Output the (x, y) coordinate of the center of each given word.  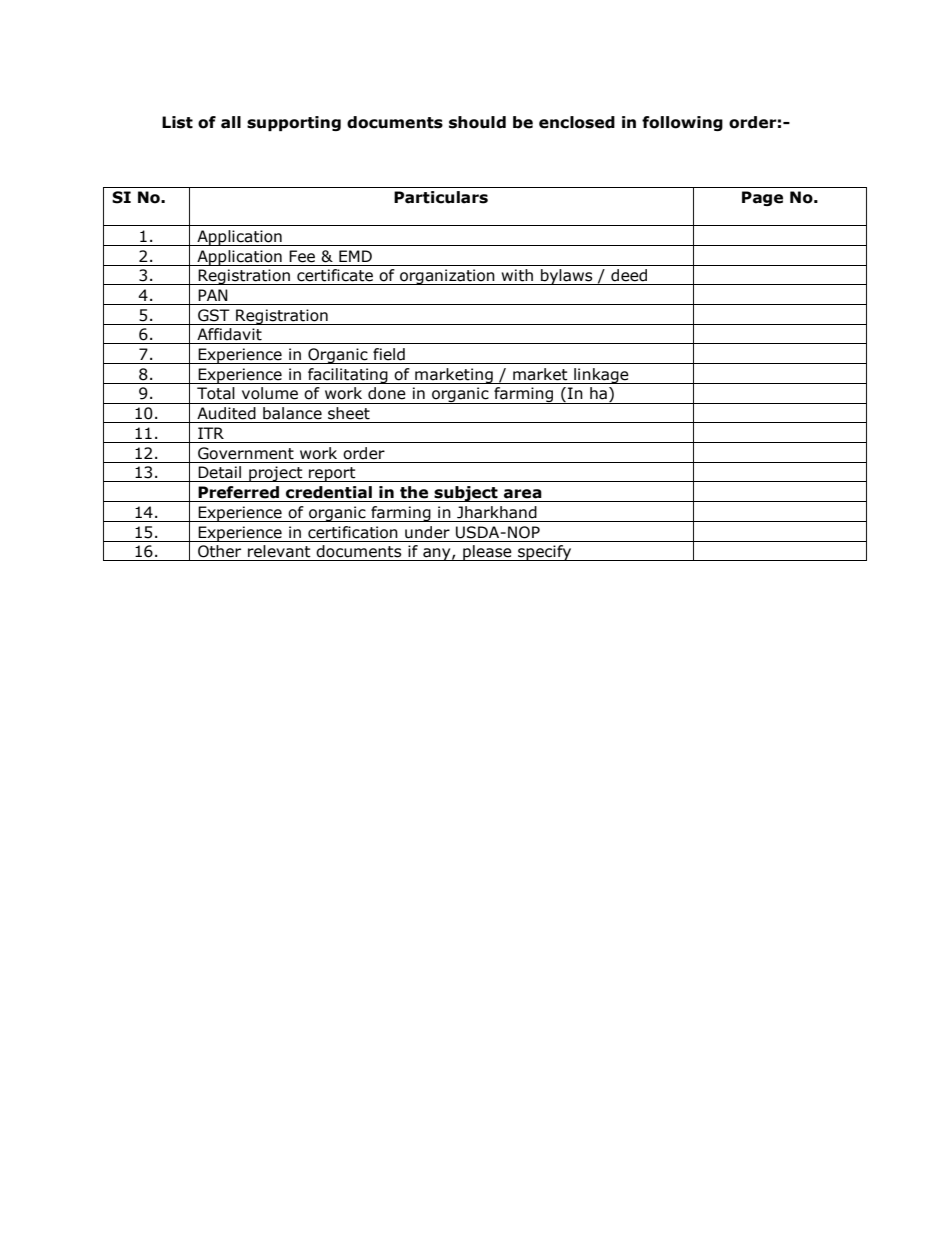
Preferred (238, 492)
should (477, 122)
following (682, 123)
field (389, 354)
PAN (213, 295)
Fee (302, 256)
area (523, 494)
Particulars (441, 197)
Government (246, 453)
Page (762, 198)
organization (447, 277)
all (231, 122)
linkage (601, 376)
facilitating (348, 376)
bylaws (567, 277)
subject (466, 494)
